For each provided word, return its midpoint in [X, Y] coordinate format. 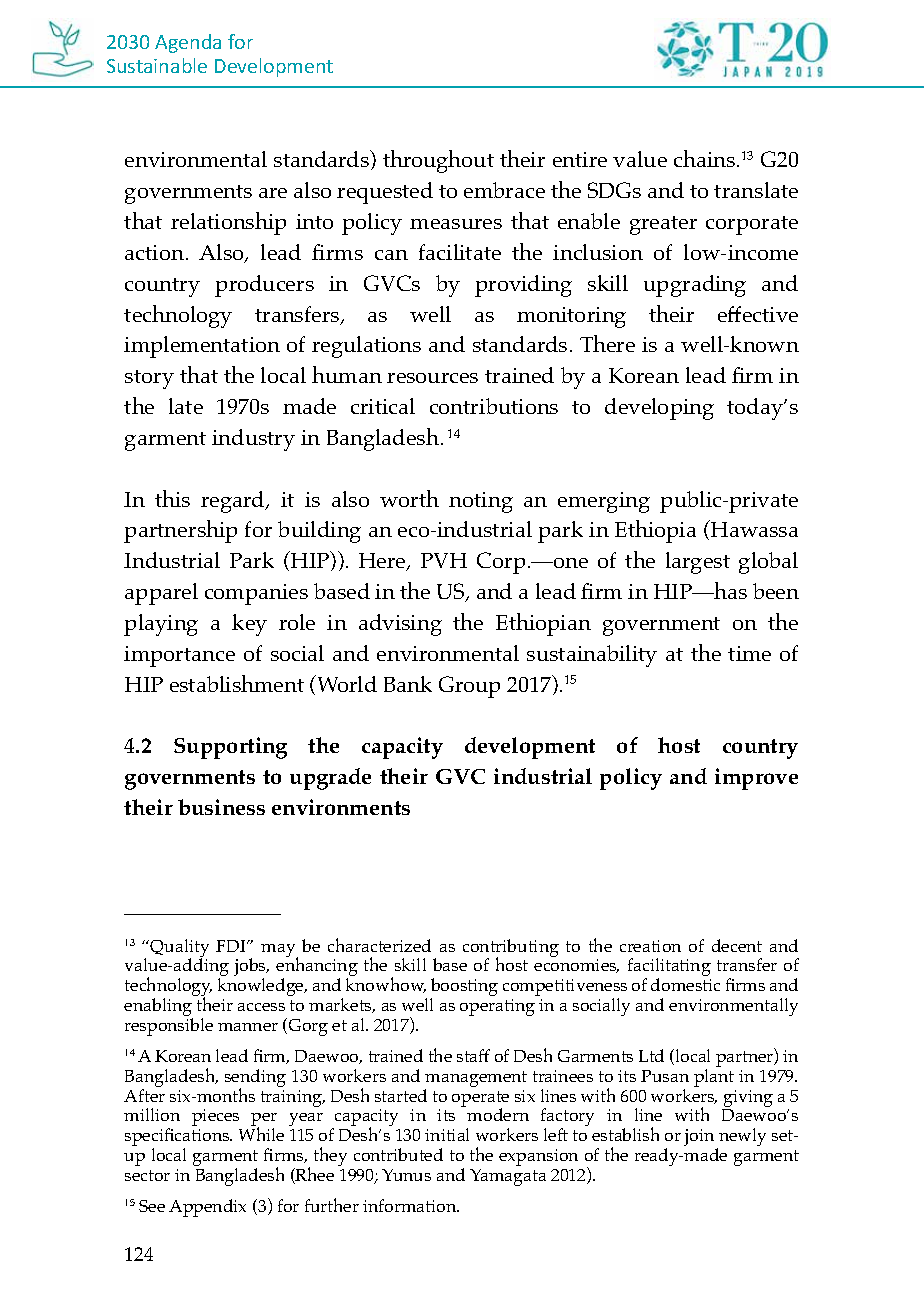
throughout [438, 161]
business [221, 807]
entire [580, 159]
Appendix [207, 1208]
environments [341, 807]
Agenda [188, 43]
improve [756, 779]
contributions [494, 406]
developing [659, 409]
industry [253, 440]
